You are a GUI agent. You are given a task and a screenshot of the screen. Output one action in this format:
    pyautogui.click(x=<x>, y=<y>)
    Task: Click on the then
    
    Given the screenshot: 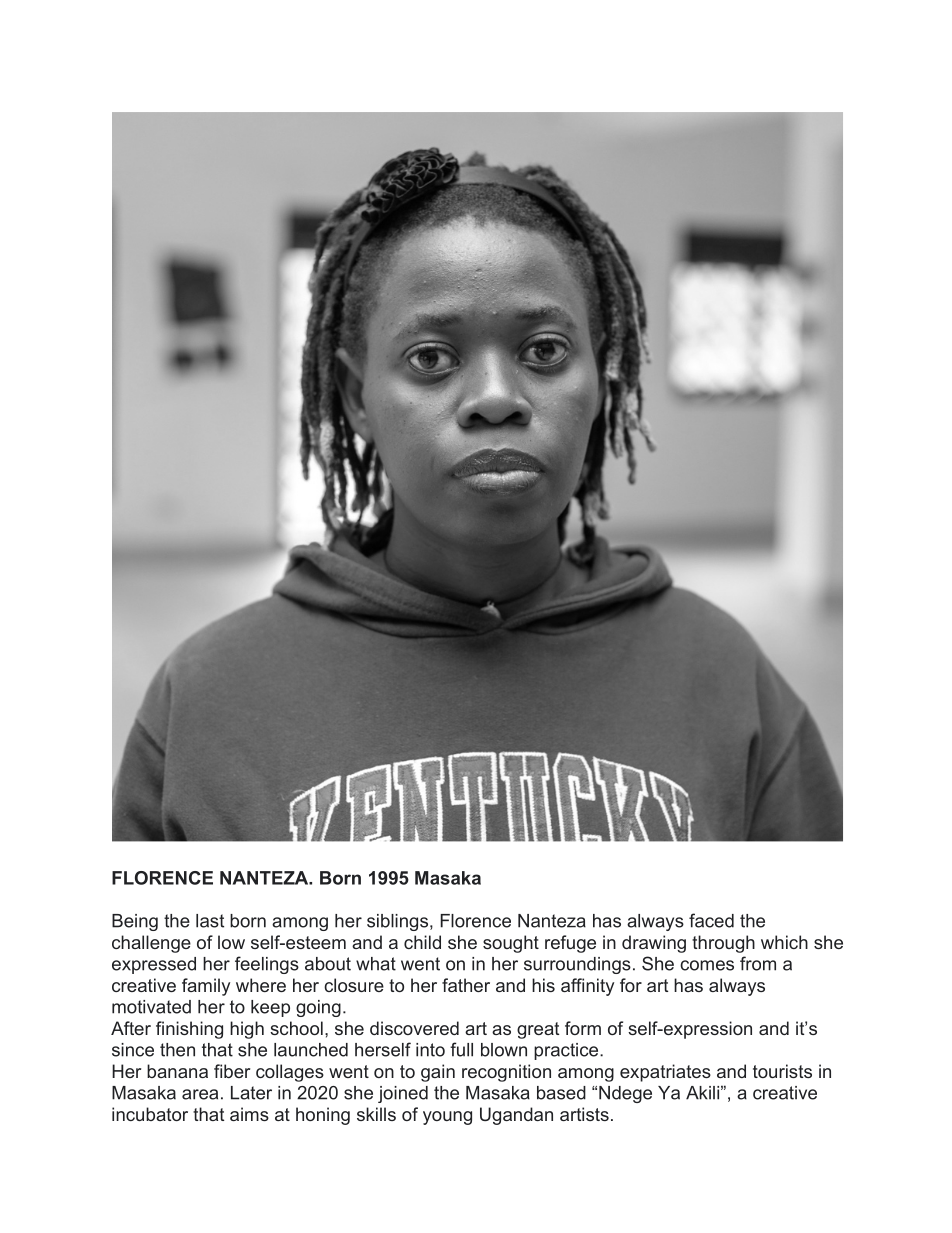 What is the action you would take?
    pyautogui.click(x=177, y=1050)
